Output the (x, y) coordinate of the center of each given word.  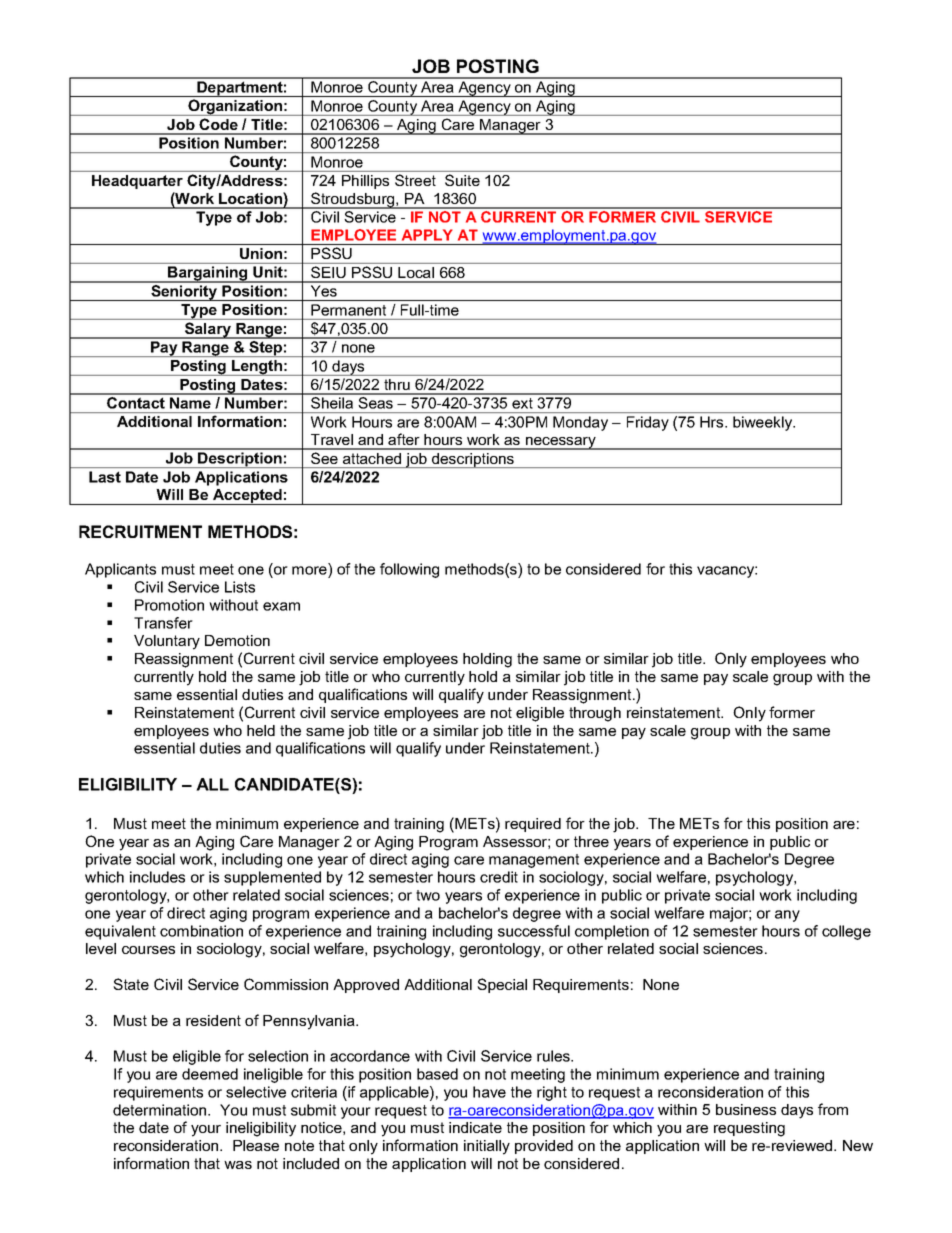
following (409, 570)
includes (157, 877)
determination (161, 1110)
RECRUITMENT (140, 531)
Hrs (713, 422)
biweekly (764, 423)
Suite (462, 180)
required (533, 825)
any (787, 916)
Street (415, 180)
